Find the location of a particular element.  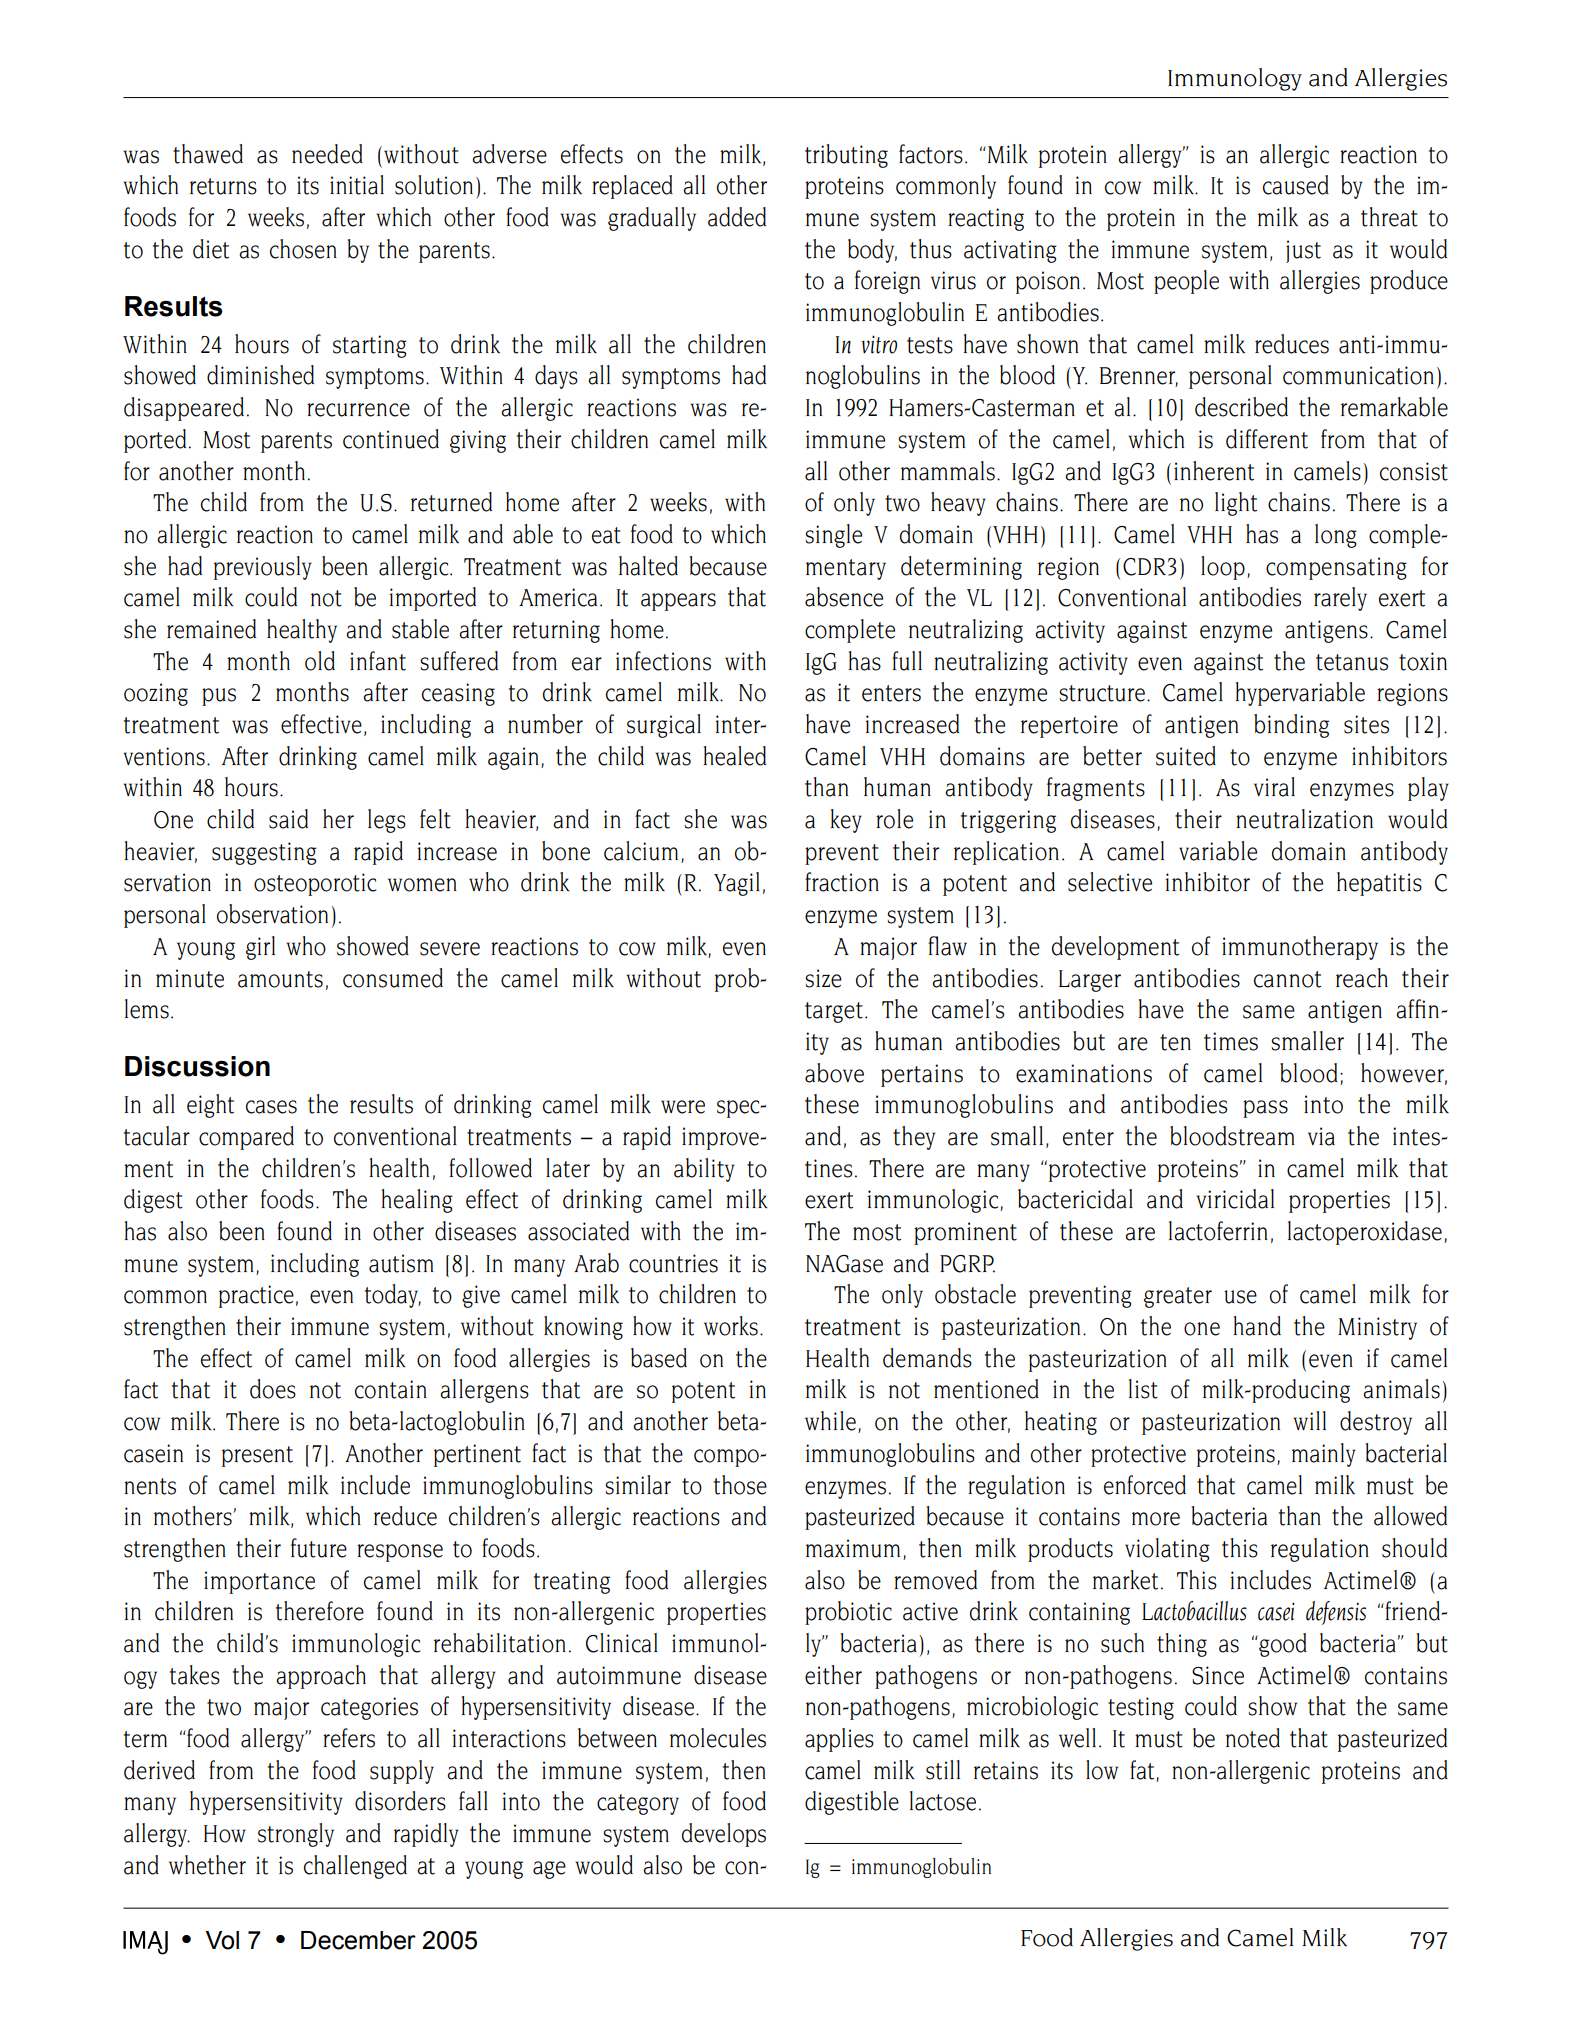

added is located at coordinates (737, 217).
